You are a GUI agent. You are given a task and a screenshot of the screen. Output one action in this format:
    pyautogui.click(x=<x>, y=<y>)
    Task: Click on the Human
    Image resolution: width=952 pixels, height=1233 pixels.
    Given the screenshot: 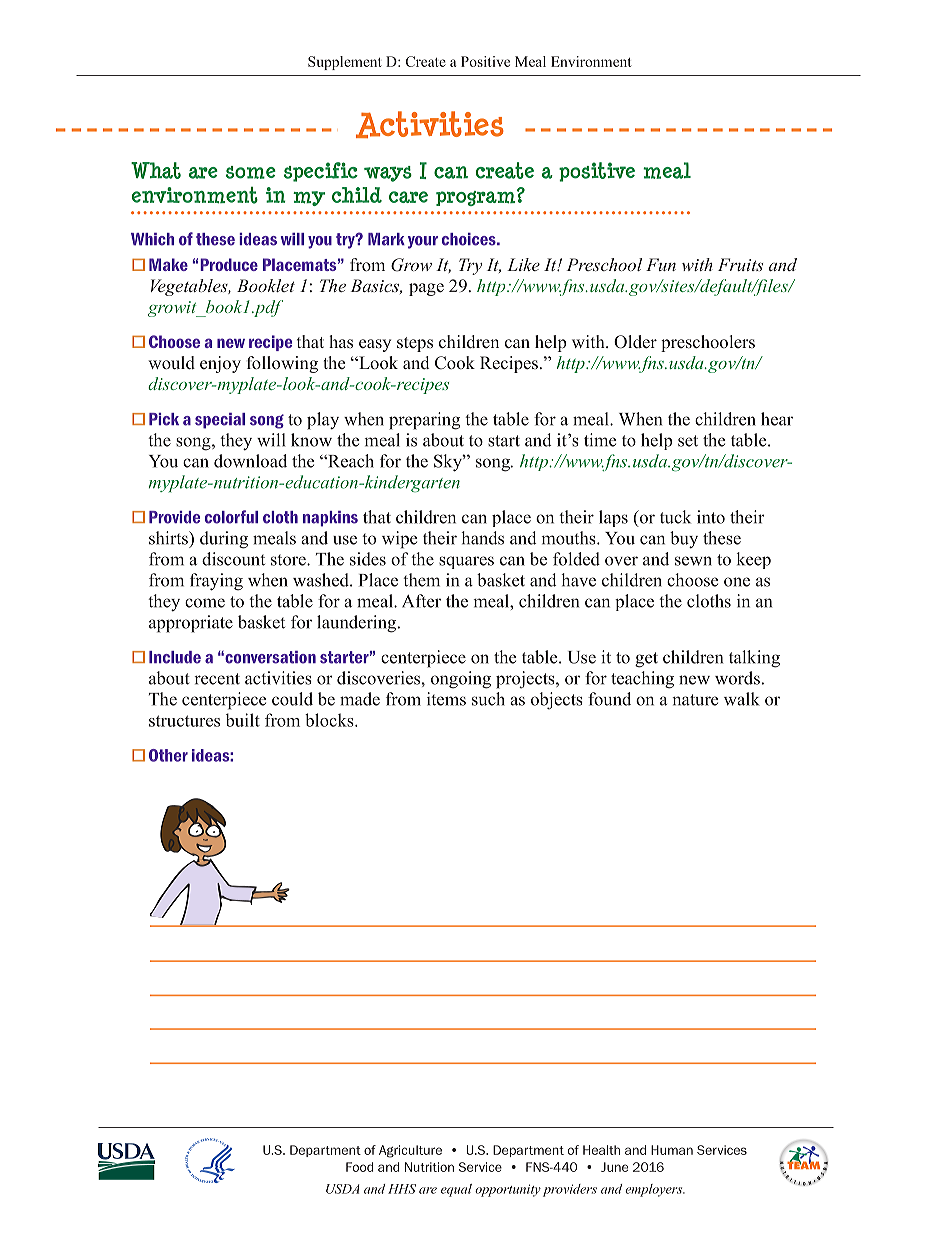 What is the action you would take?
    pyautogui.click(x=672, y=1150)
